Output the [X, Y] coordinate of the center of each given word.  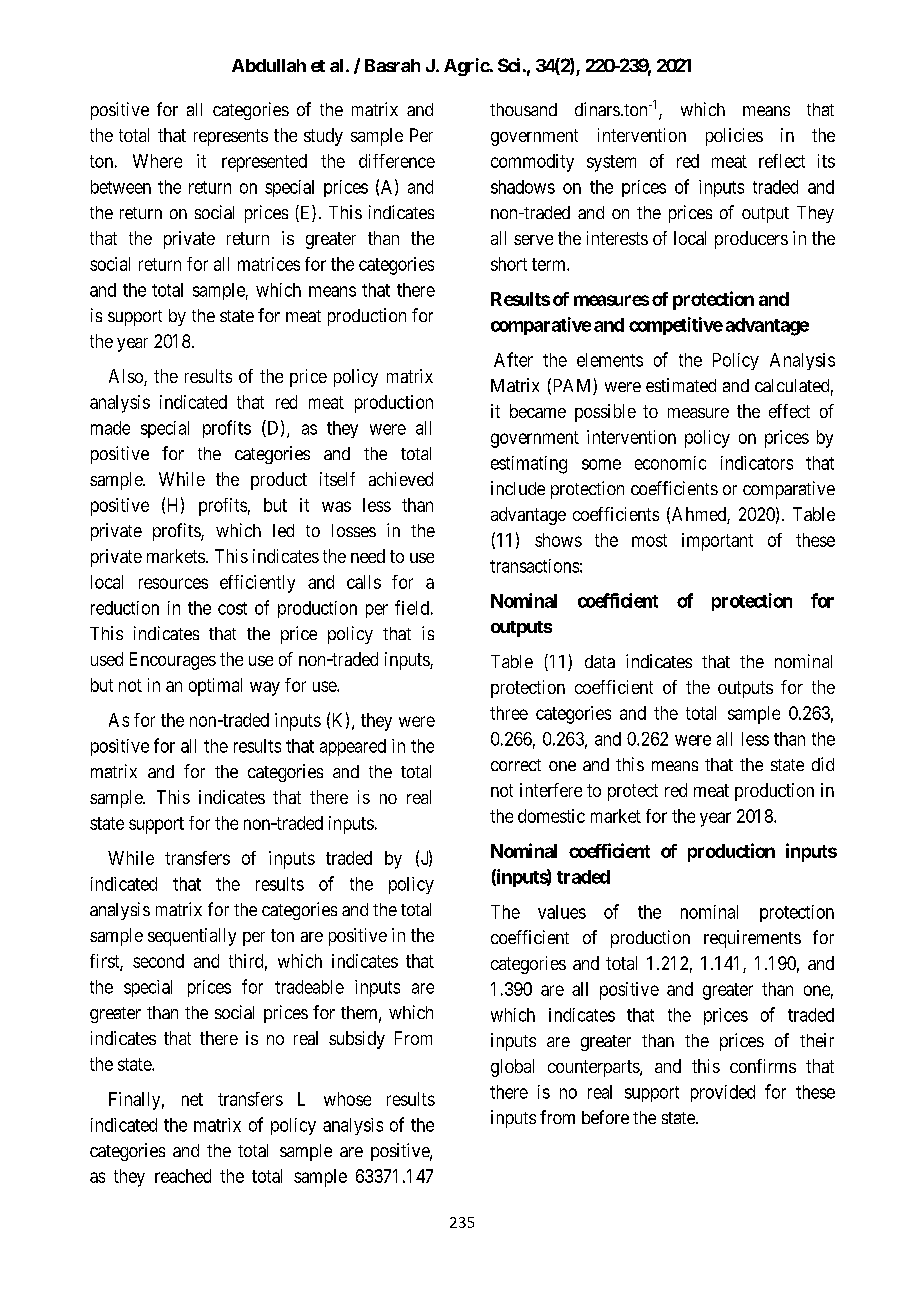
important [717, 542]
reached [183, 1176]
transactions [534, 566]
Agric [467, 67]
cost [232, 608]
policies [734, 137]
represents [231, 137]
